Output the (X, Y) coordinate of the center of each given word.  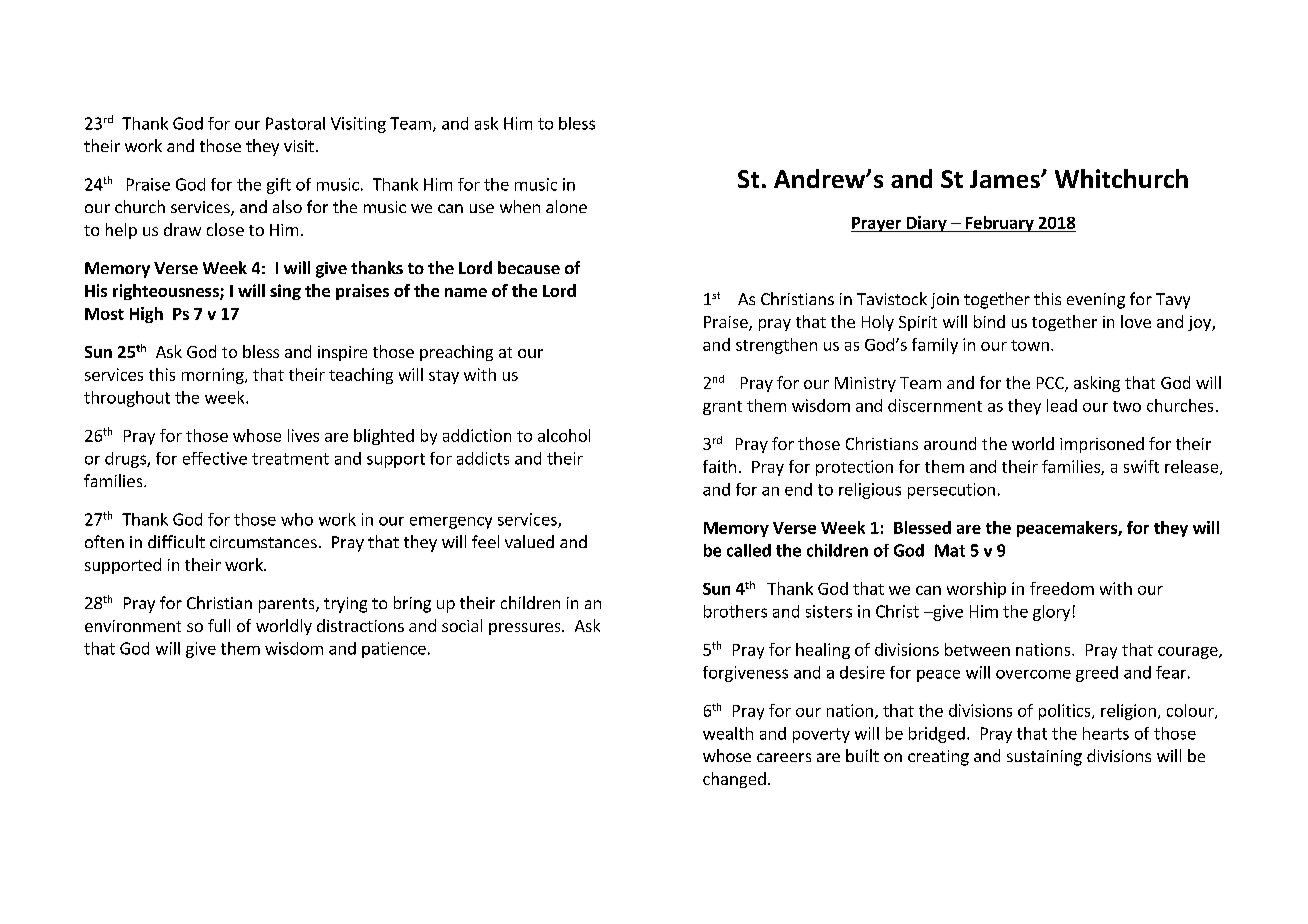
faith (719, 466)
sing (285, 292)
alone (566, 206)
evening (1096, 301)
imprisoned (1102, 445)
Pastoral (295, 123)
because (529, 267)
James (1006, 179)
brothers (735, 611)
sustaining (1044, 758)
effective (215, 458)
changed (734, 780)
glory (1051, 613)
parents (288, 605)
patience (394, 650)
